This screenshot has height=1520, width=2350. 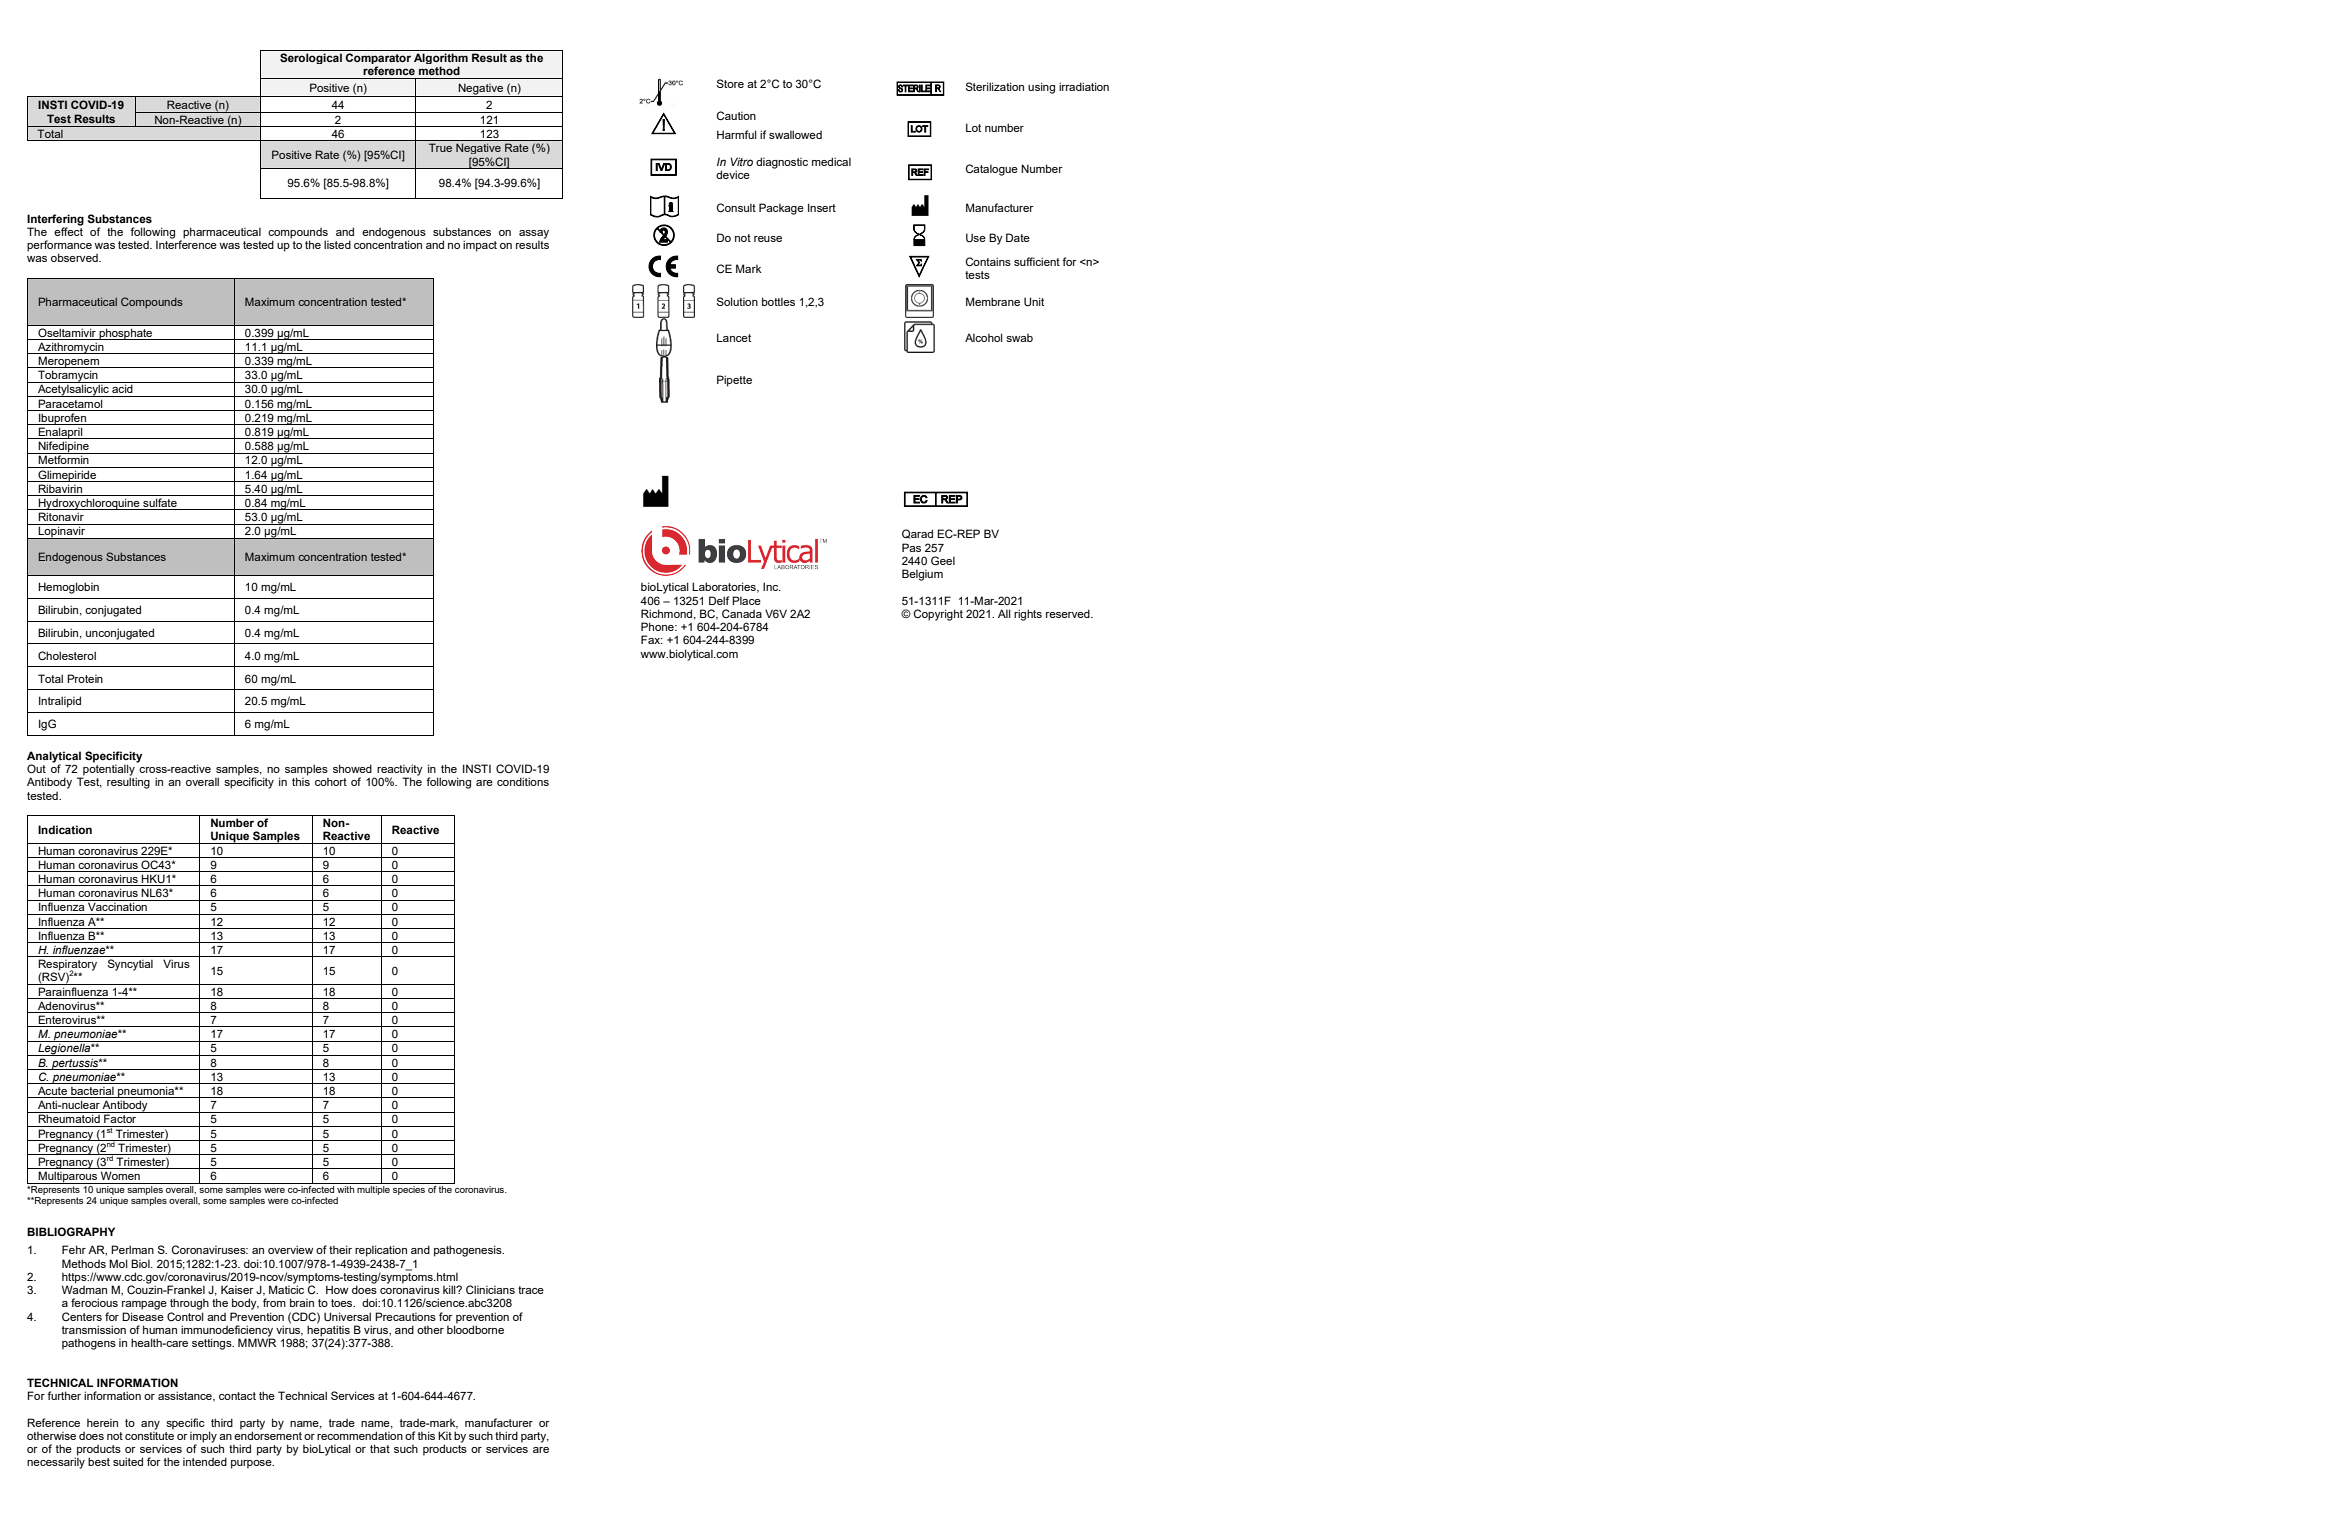 I want to click on Copyright, so click(x=938, y=615).
